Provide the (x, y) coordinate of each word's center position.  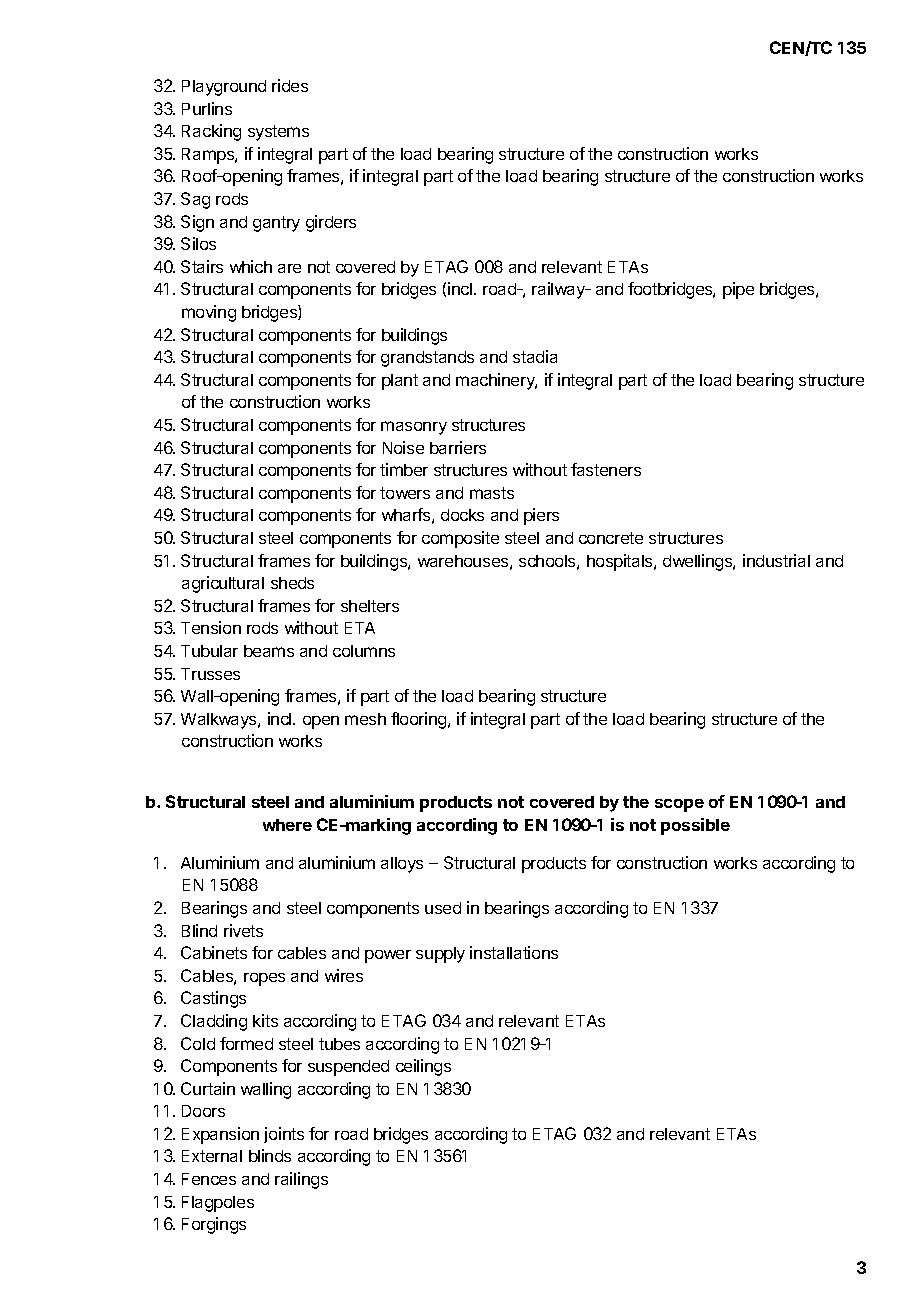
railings (301, 1180)
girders (331, 223)
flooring (420, 720)
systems (278, 133)
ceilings (423, 1067)
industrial (776, 560)
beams (269, 651)
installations (514, 952)
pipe (738, 290)
